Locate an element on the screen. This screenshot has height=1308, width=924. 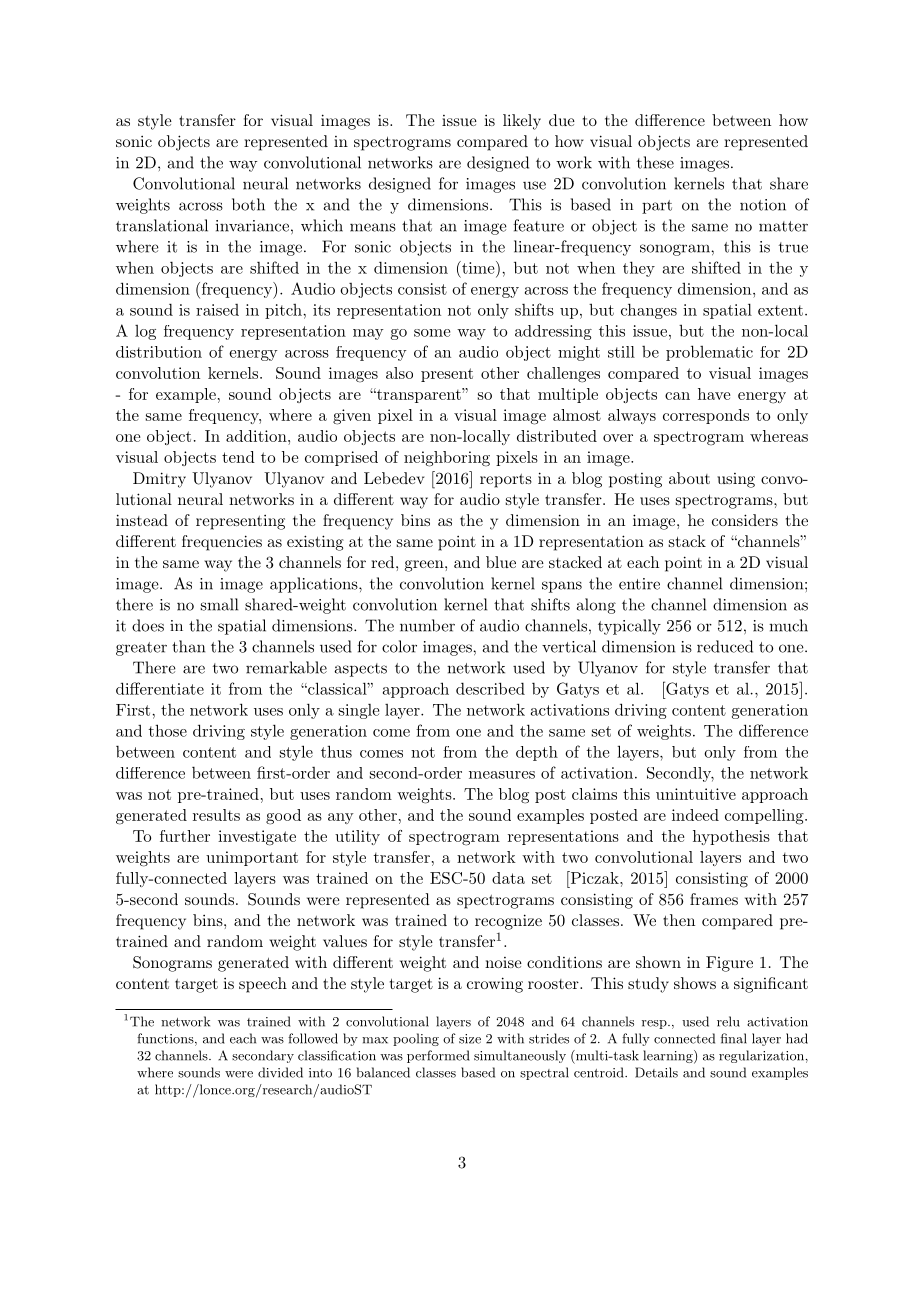
size is located at coordinates (470, 1039).
